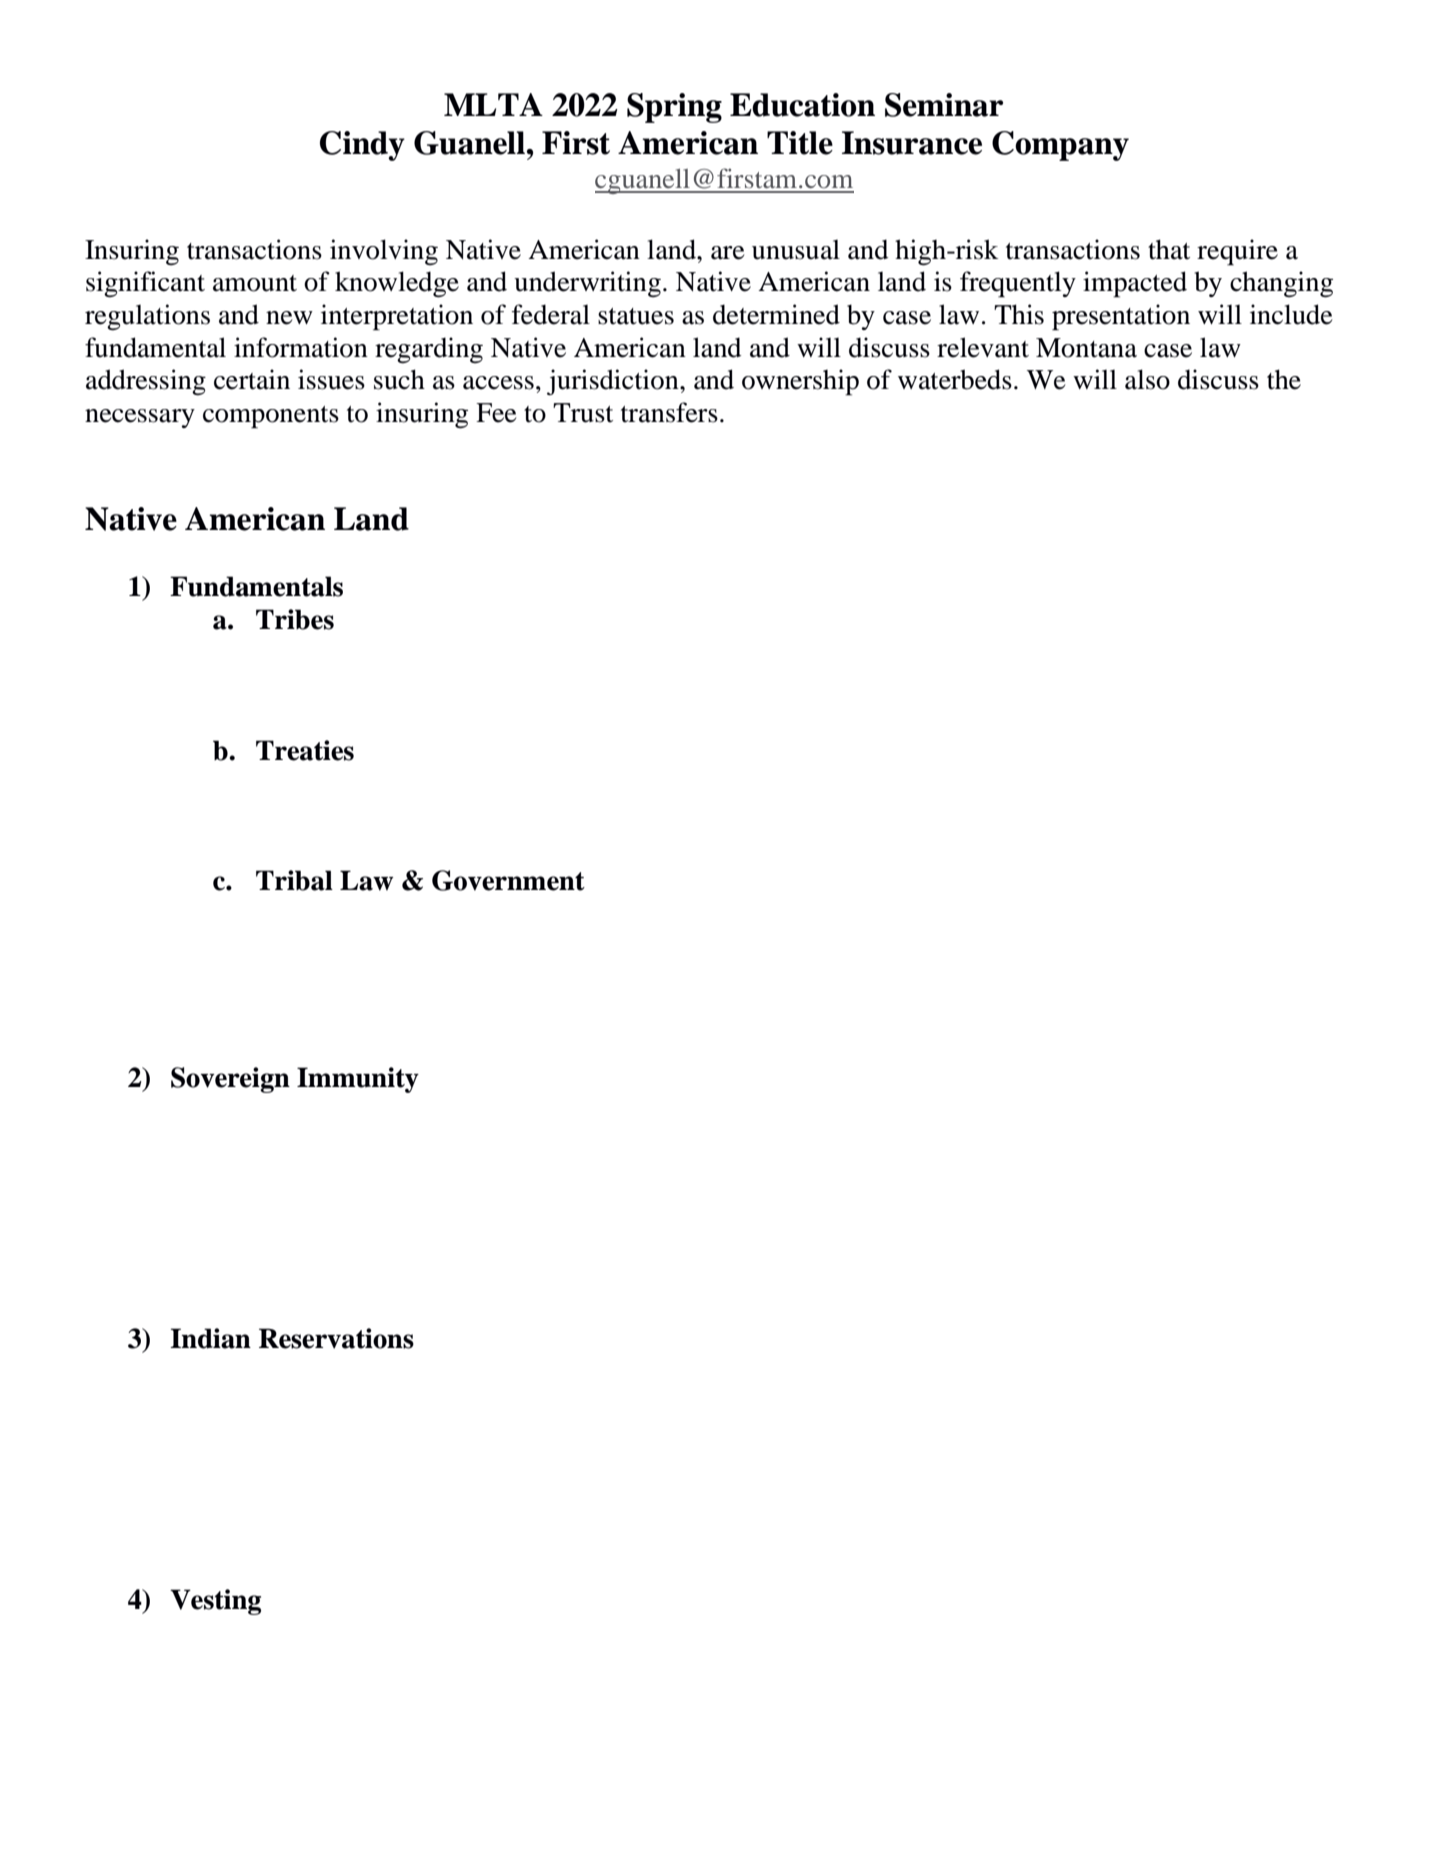  Describe the element at coordinates (674, 108) in the document. I see `Spring` at that location.
